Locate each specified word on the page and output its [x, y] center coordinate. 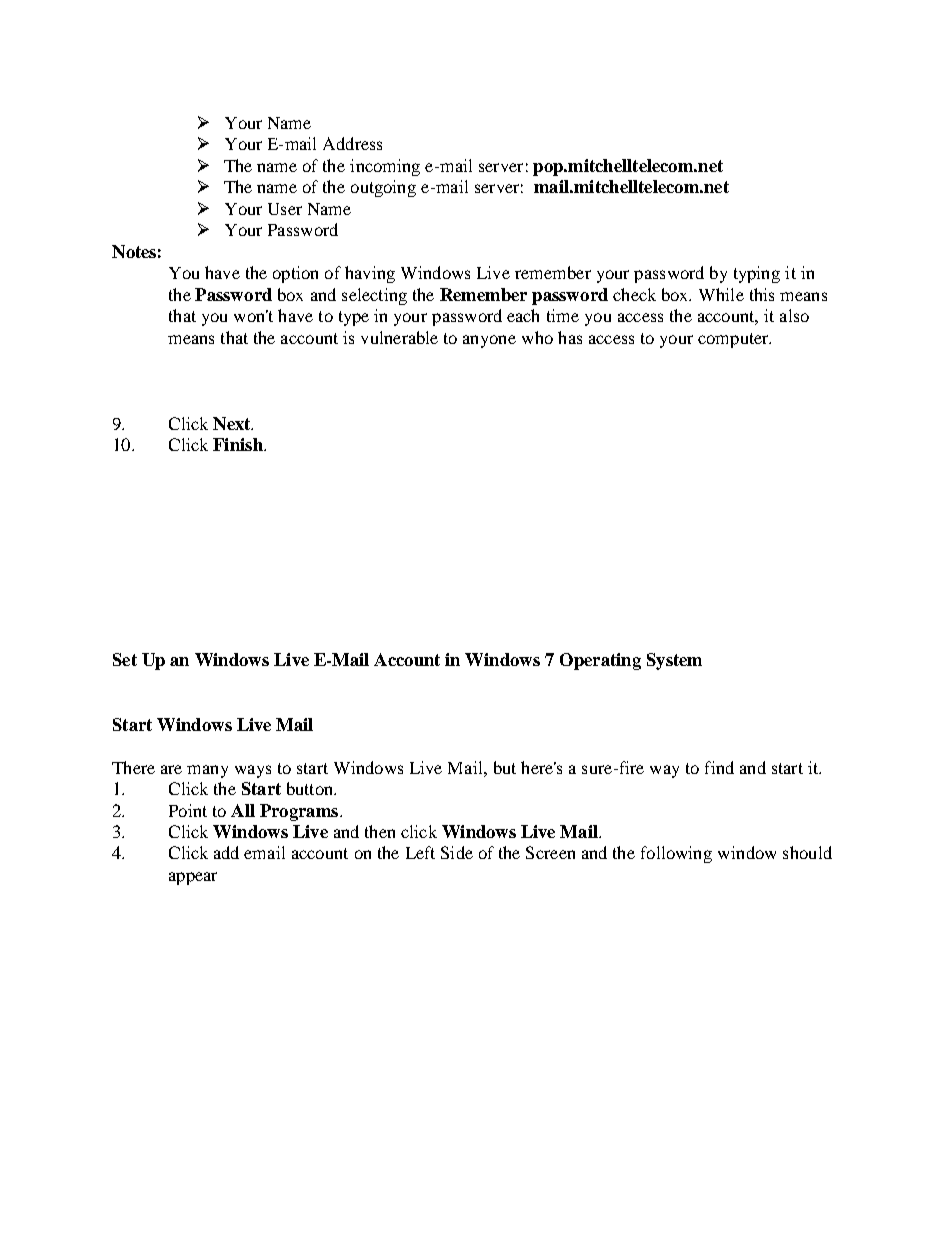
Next [233, 423]
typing [757, 274]
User [285, 209]
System [674, 661]
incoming [385, 167]
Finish [239, 444]
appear [193, 878]
